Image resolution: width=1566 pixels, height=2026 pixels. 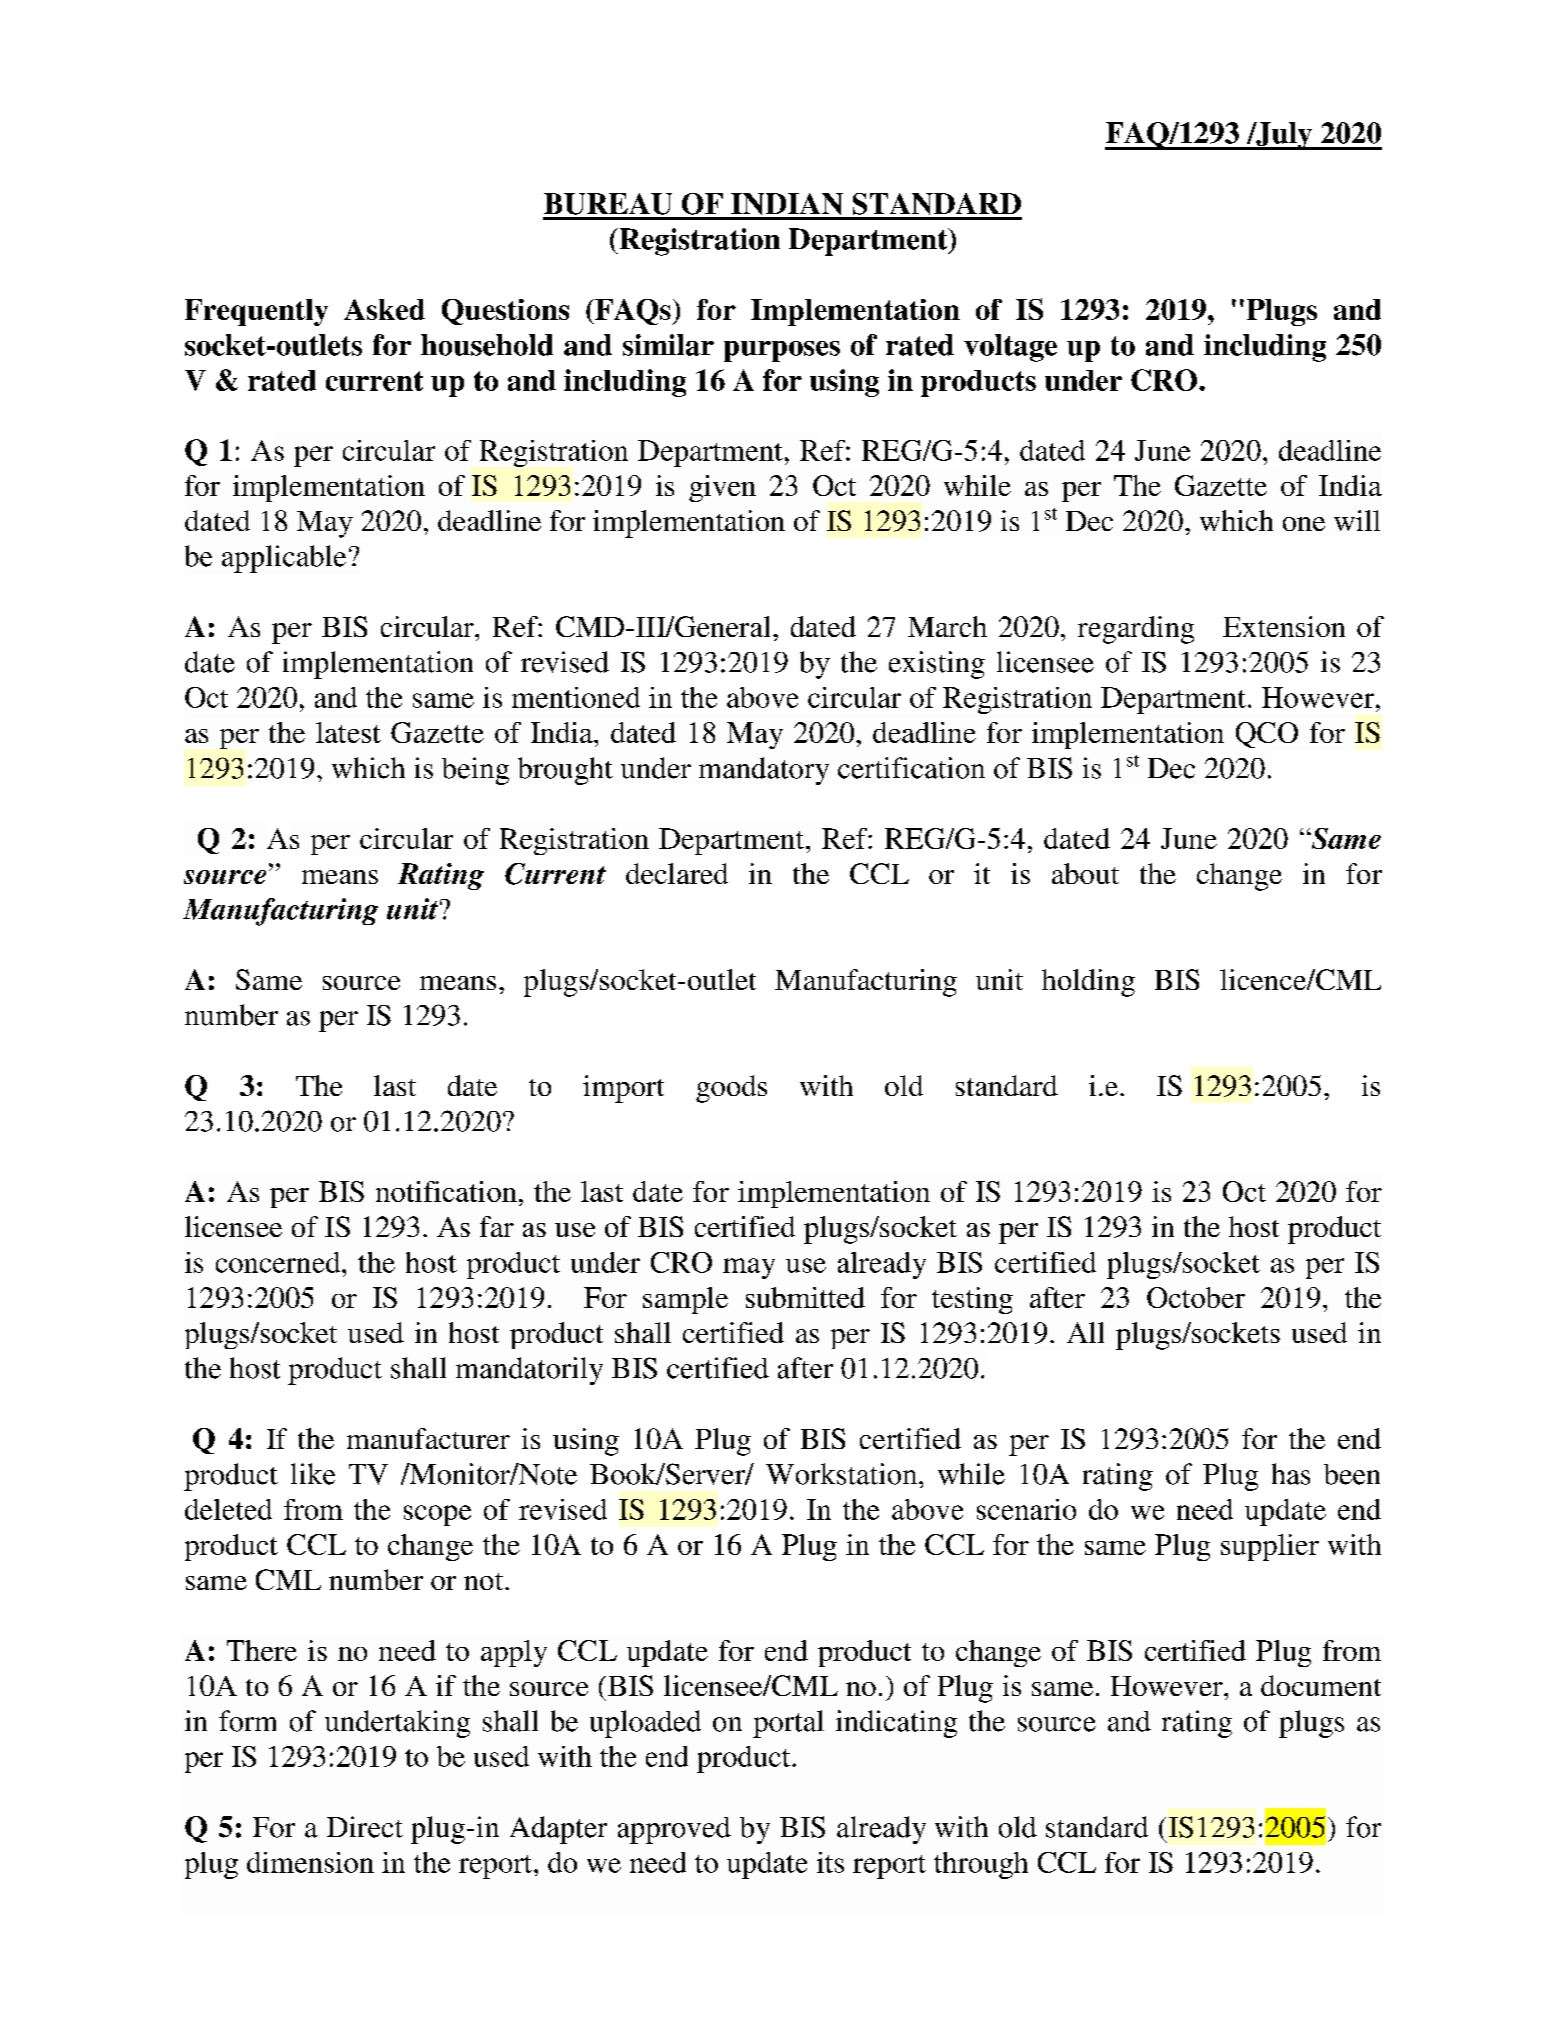 I want to click on its, so click(x=830, y=1862).
